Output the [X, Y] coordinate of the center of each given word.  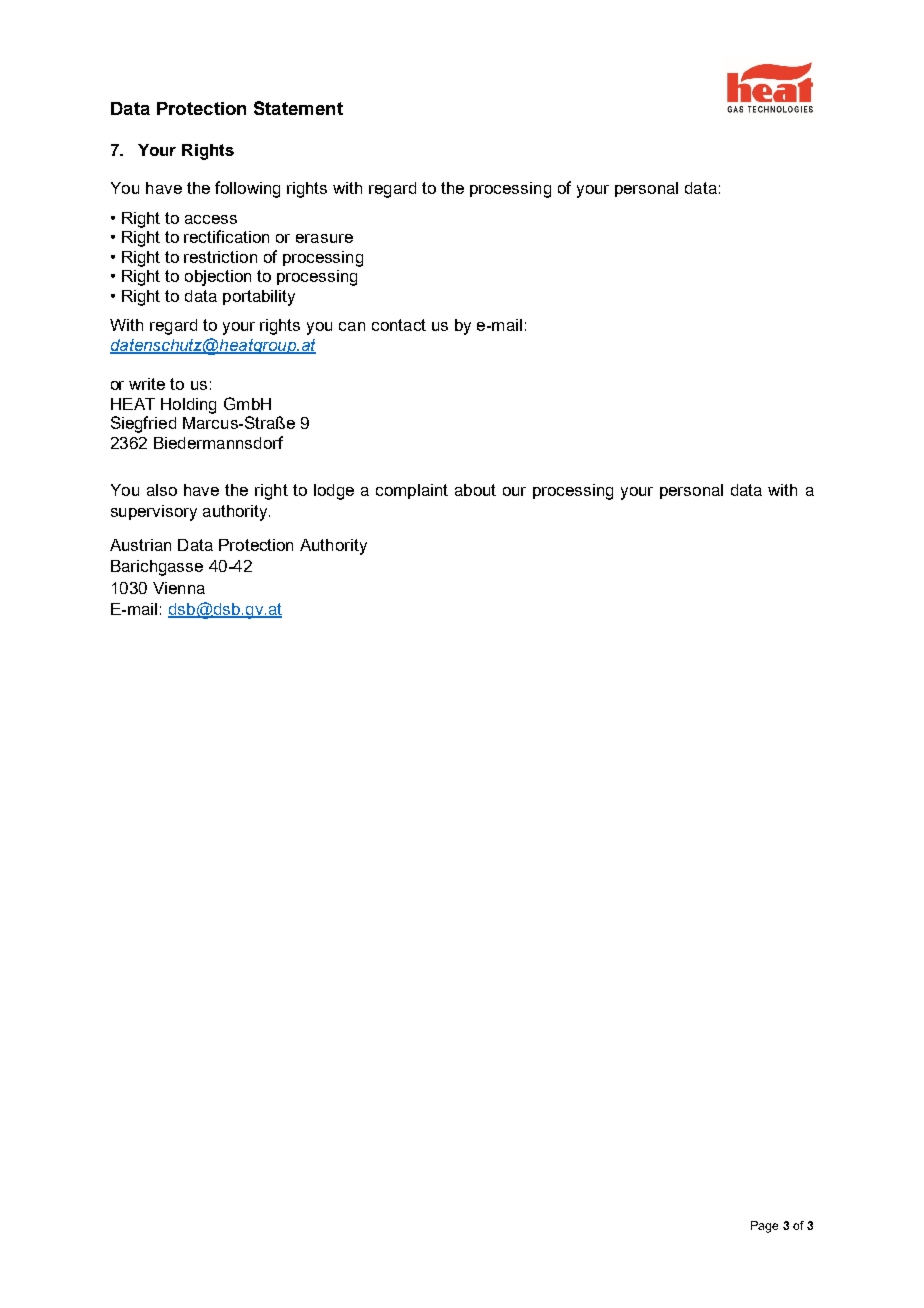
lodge [334, 492]
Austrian [140, 545]
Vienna [179, 588]
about [475, 490]
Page [764, 1227]
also [162, 490]
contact [399, 325]
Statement [298, 108]
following [247, 189]
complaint [412, 491]
